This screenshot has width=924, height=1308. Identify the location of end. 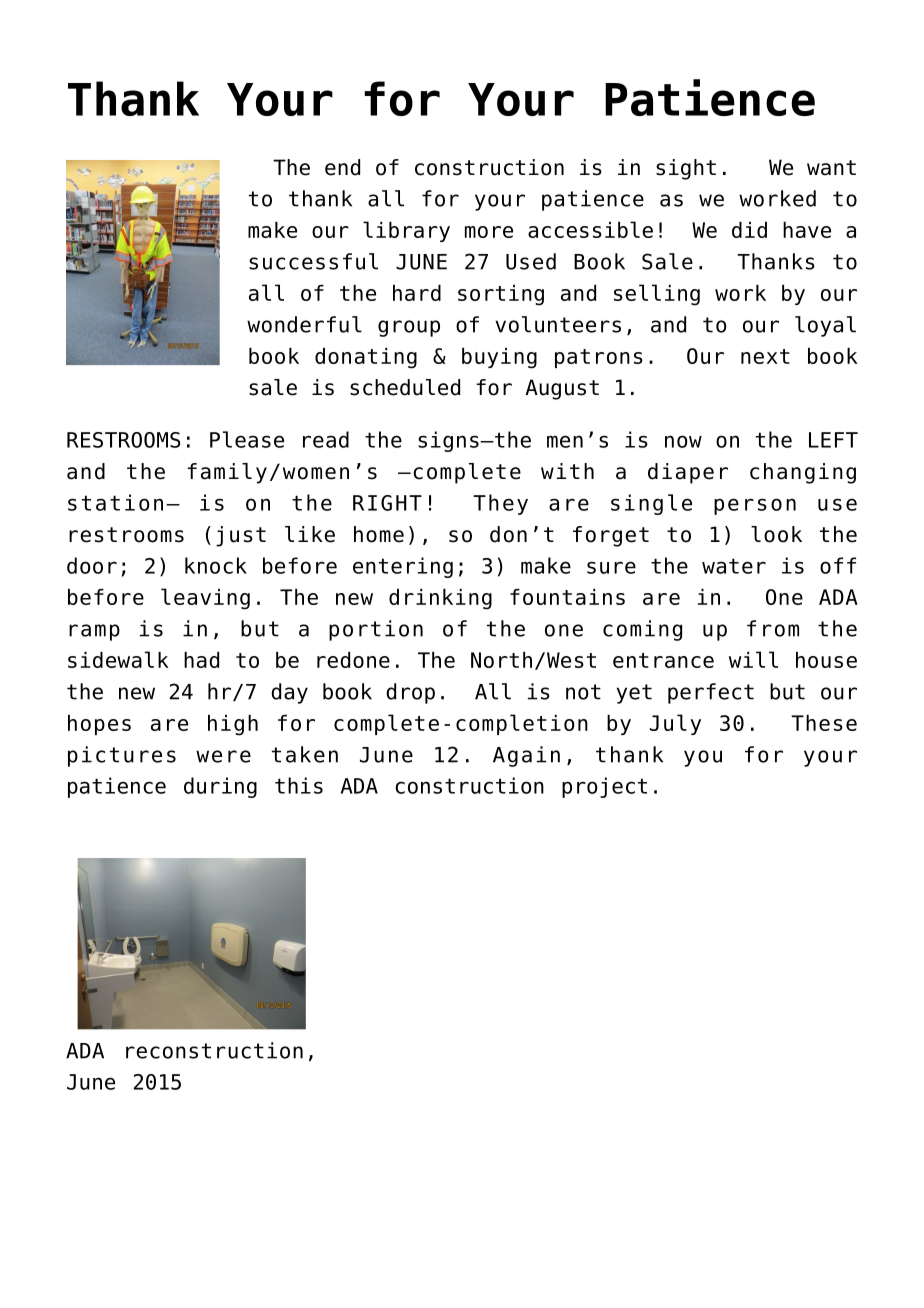
(342, 167).
